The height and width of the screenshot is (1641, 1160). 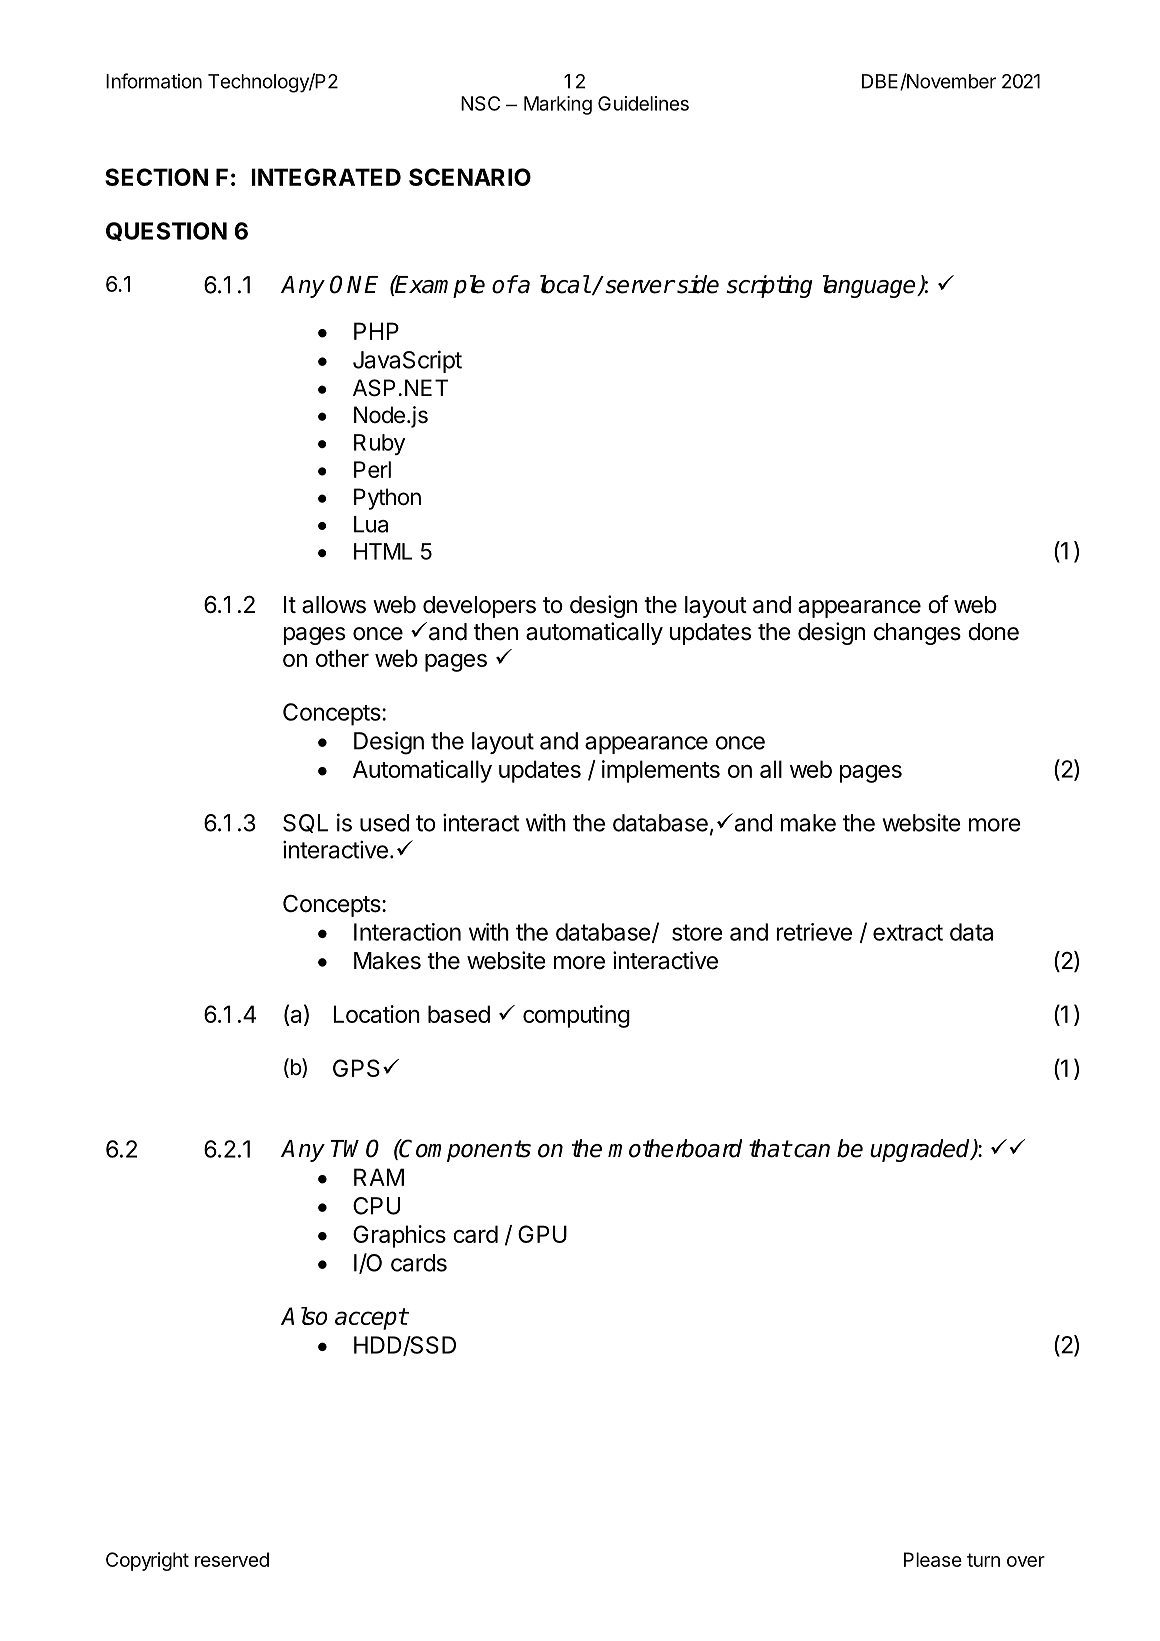 I want to click on extract, so click(x=908, y=932).
